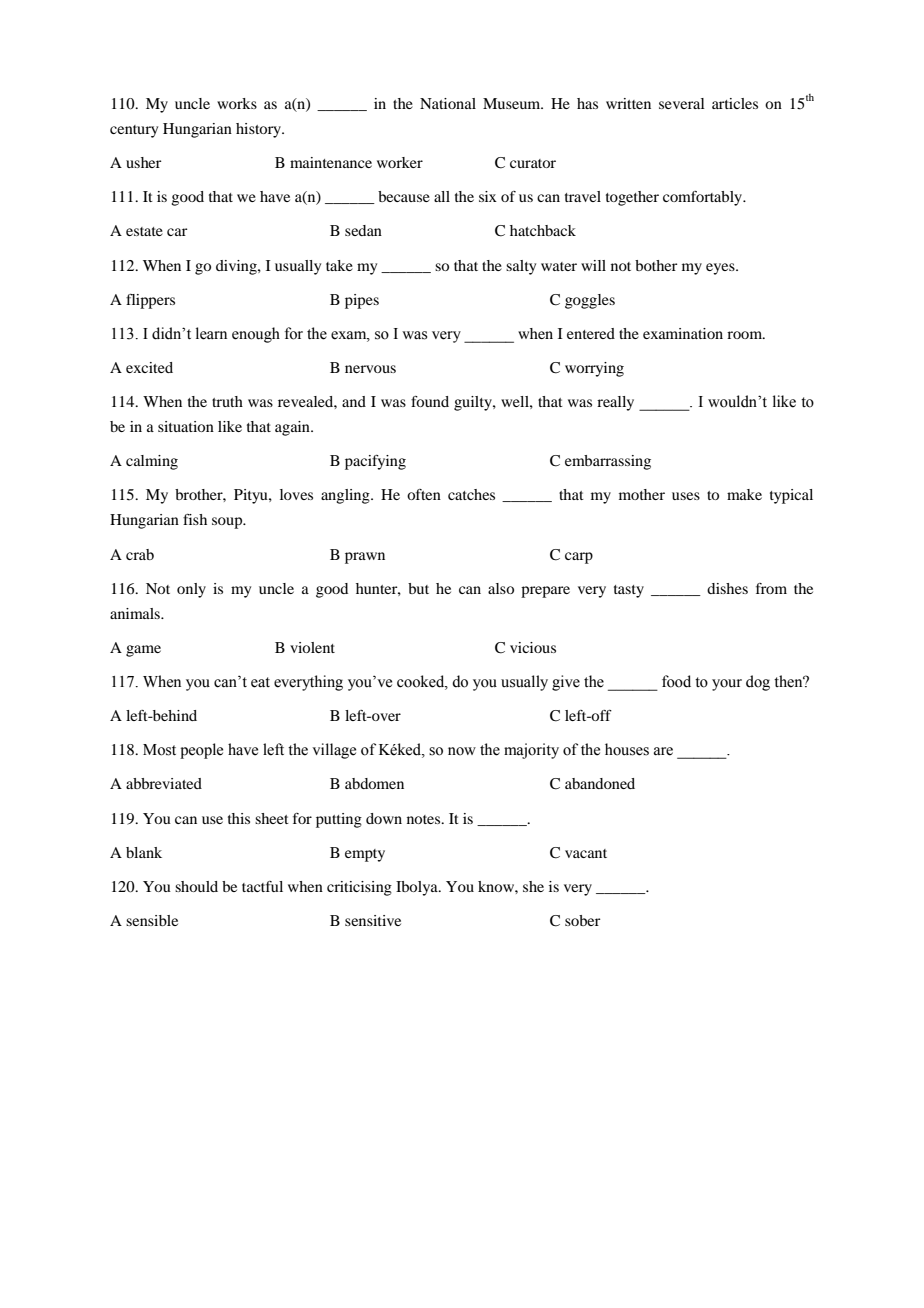 Image resolution: width=924 pixels, height=1308 pixels. Describe the element at coordinates (727, 685) in the image. I see `your` at that location.
